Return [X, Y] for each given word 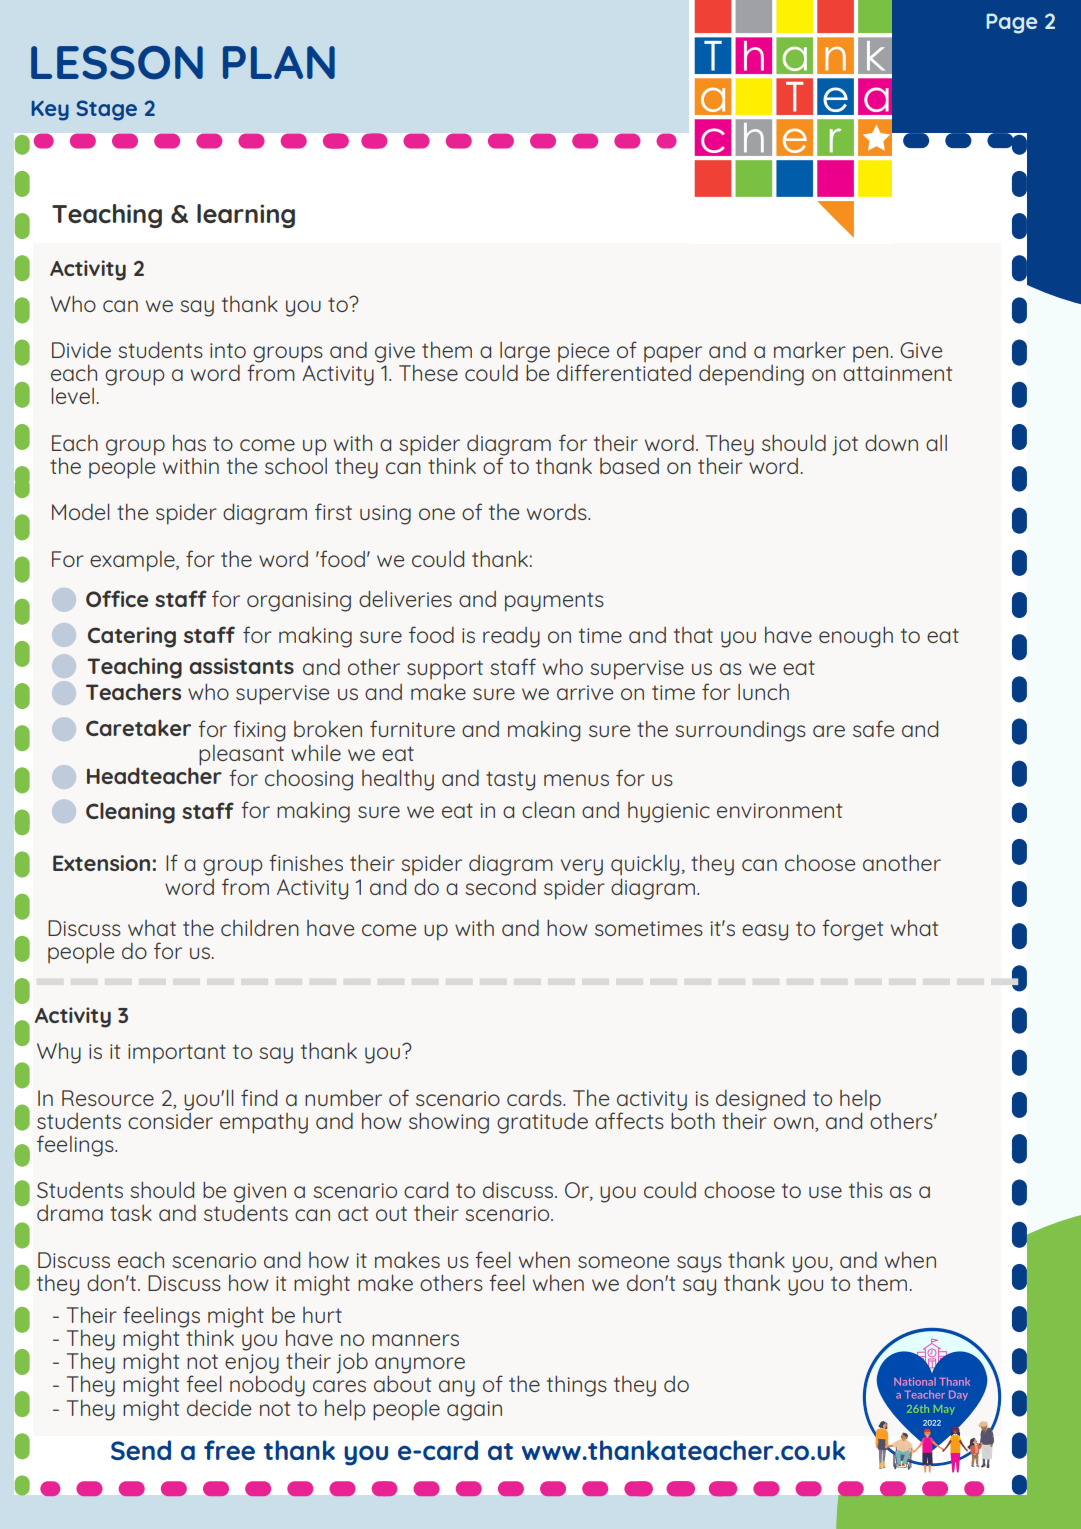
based [629, 466]
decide [219, 1408]
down [891, 442]
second [500, 887]
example [133, 561]
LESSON [117, 63]
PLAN [279, 62]
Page [1012, 23]
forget [852, 930]
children [260, 927]
